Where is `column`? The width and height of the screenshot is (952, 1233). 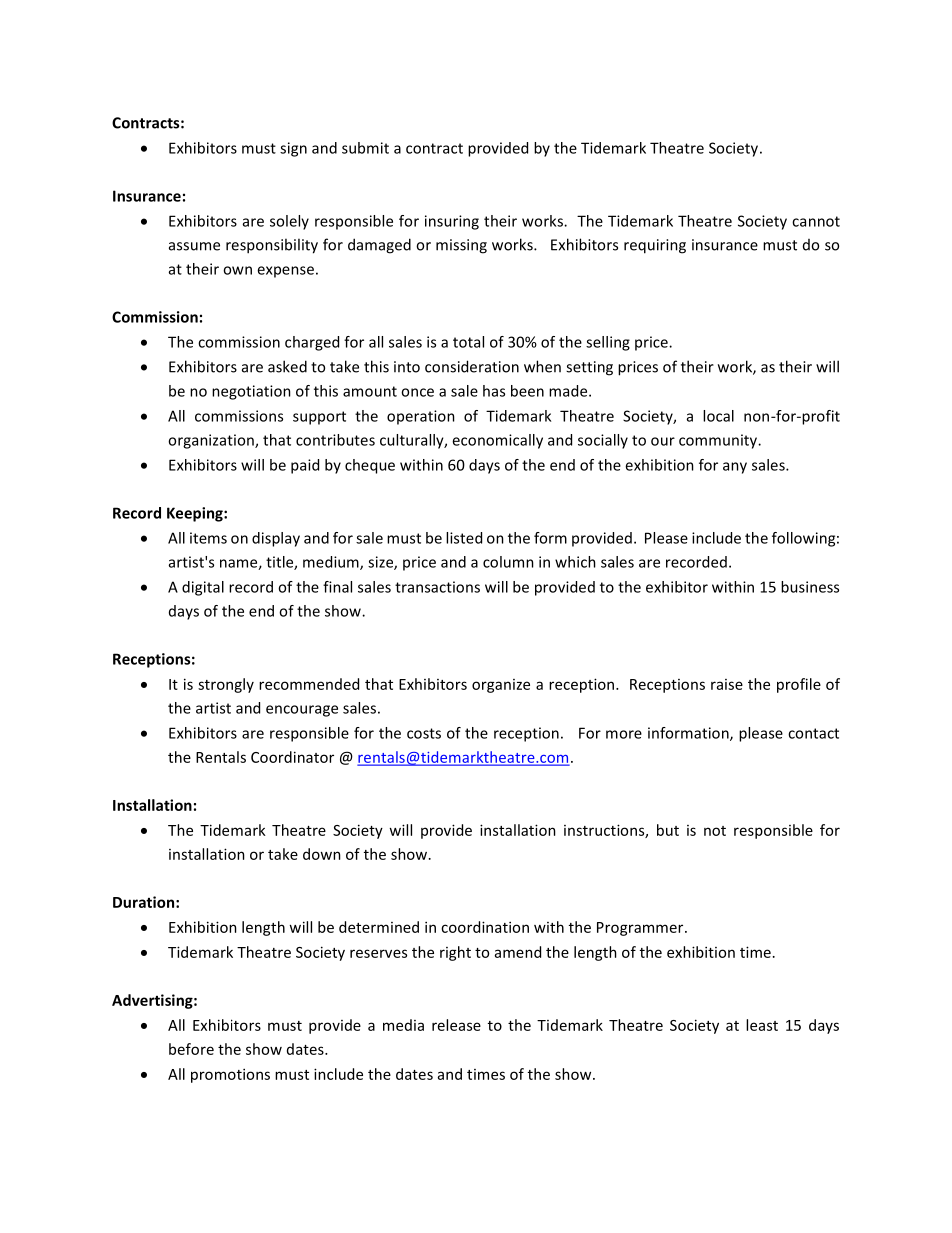 column is located at coordinates (508, 562).
